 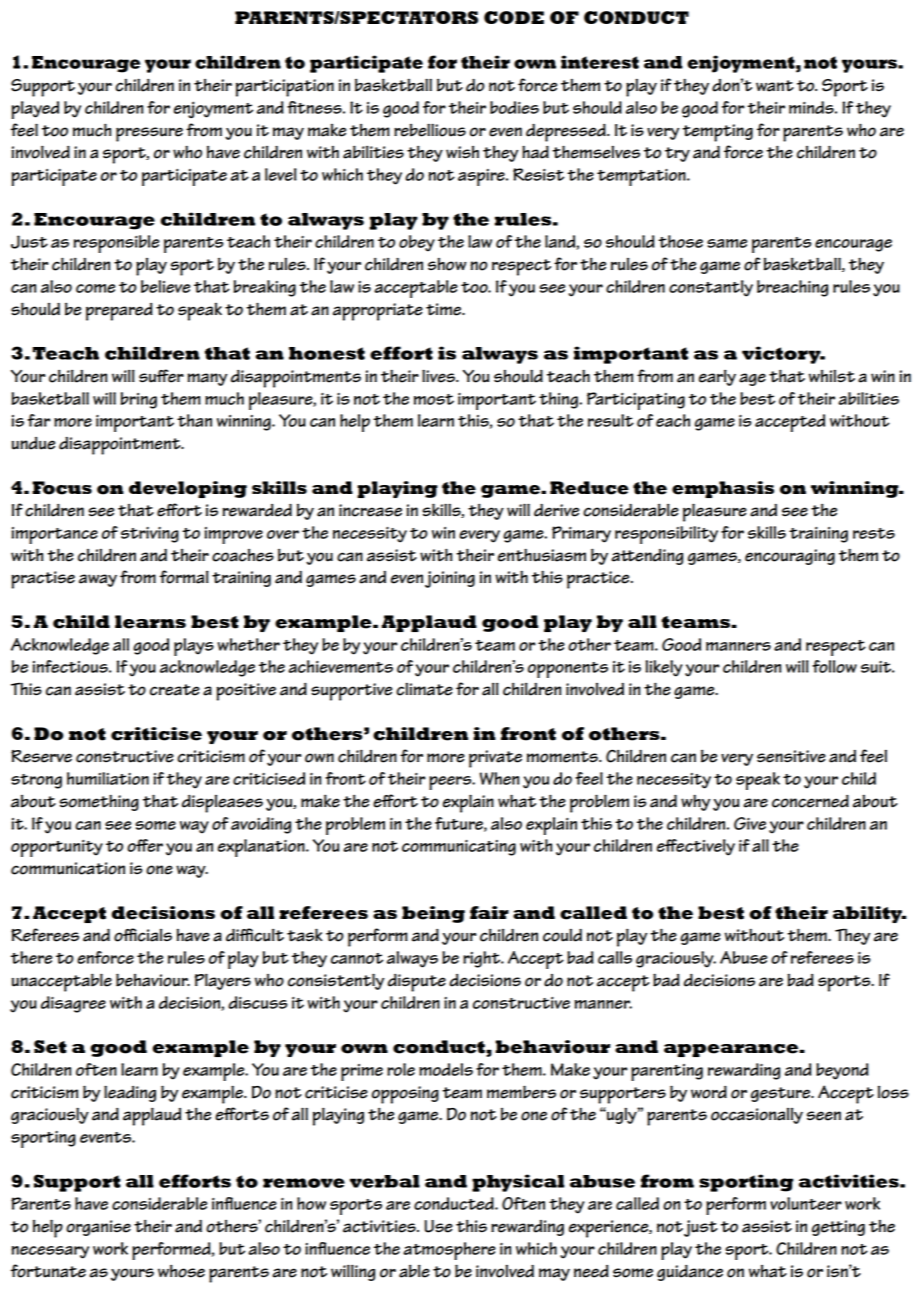 What do you see at coordinates (145, 845) in the screenshot?
I see `offer` at bounding box center [145, 845].
